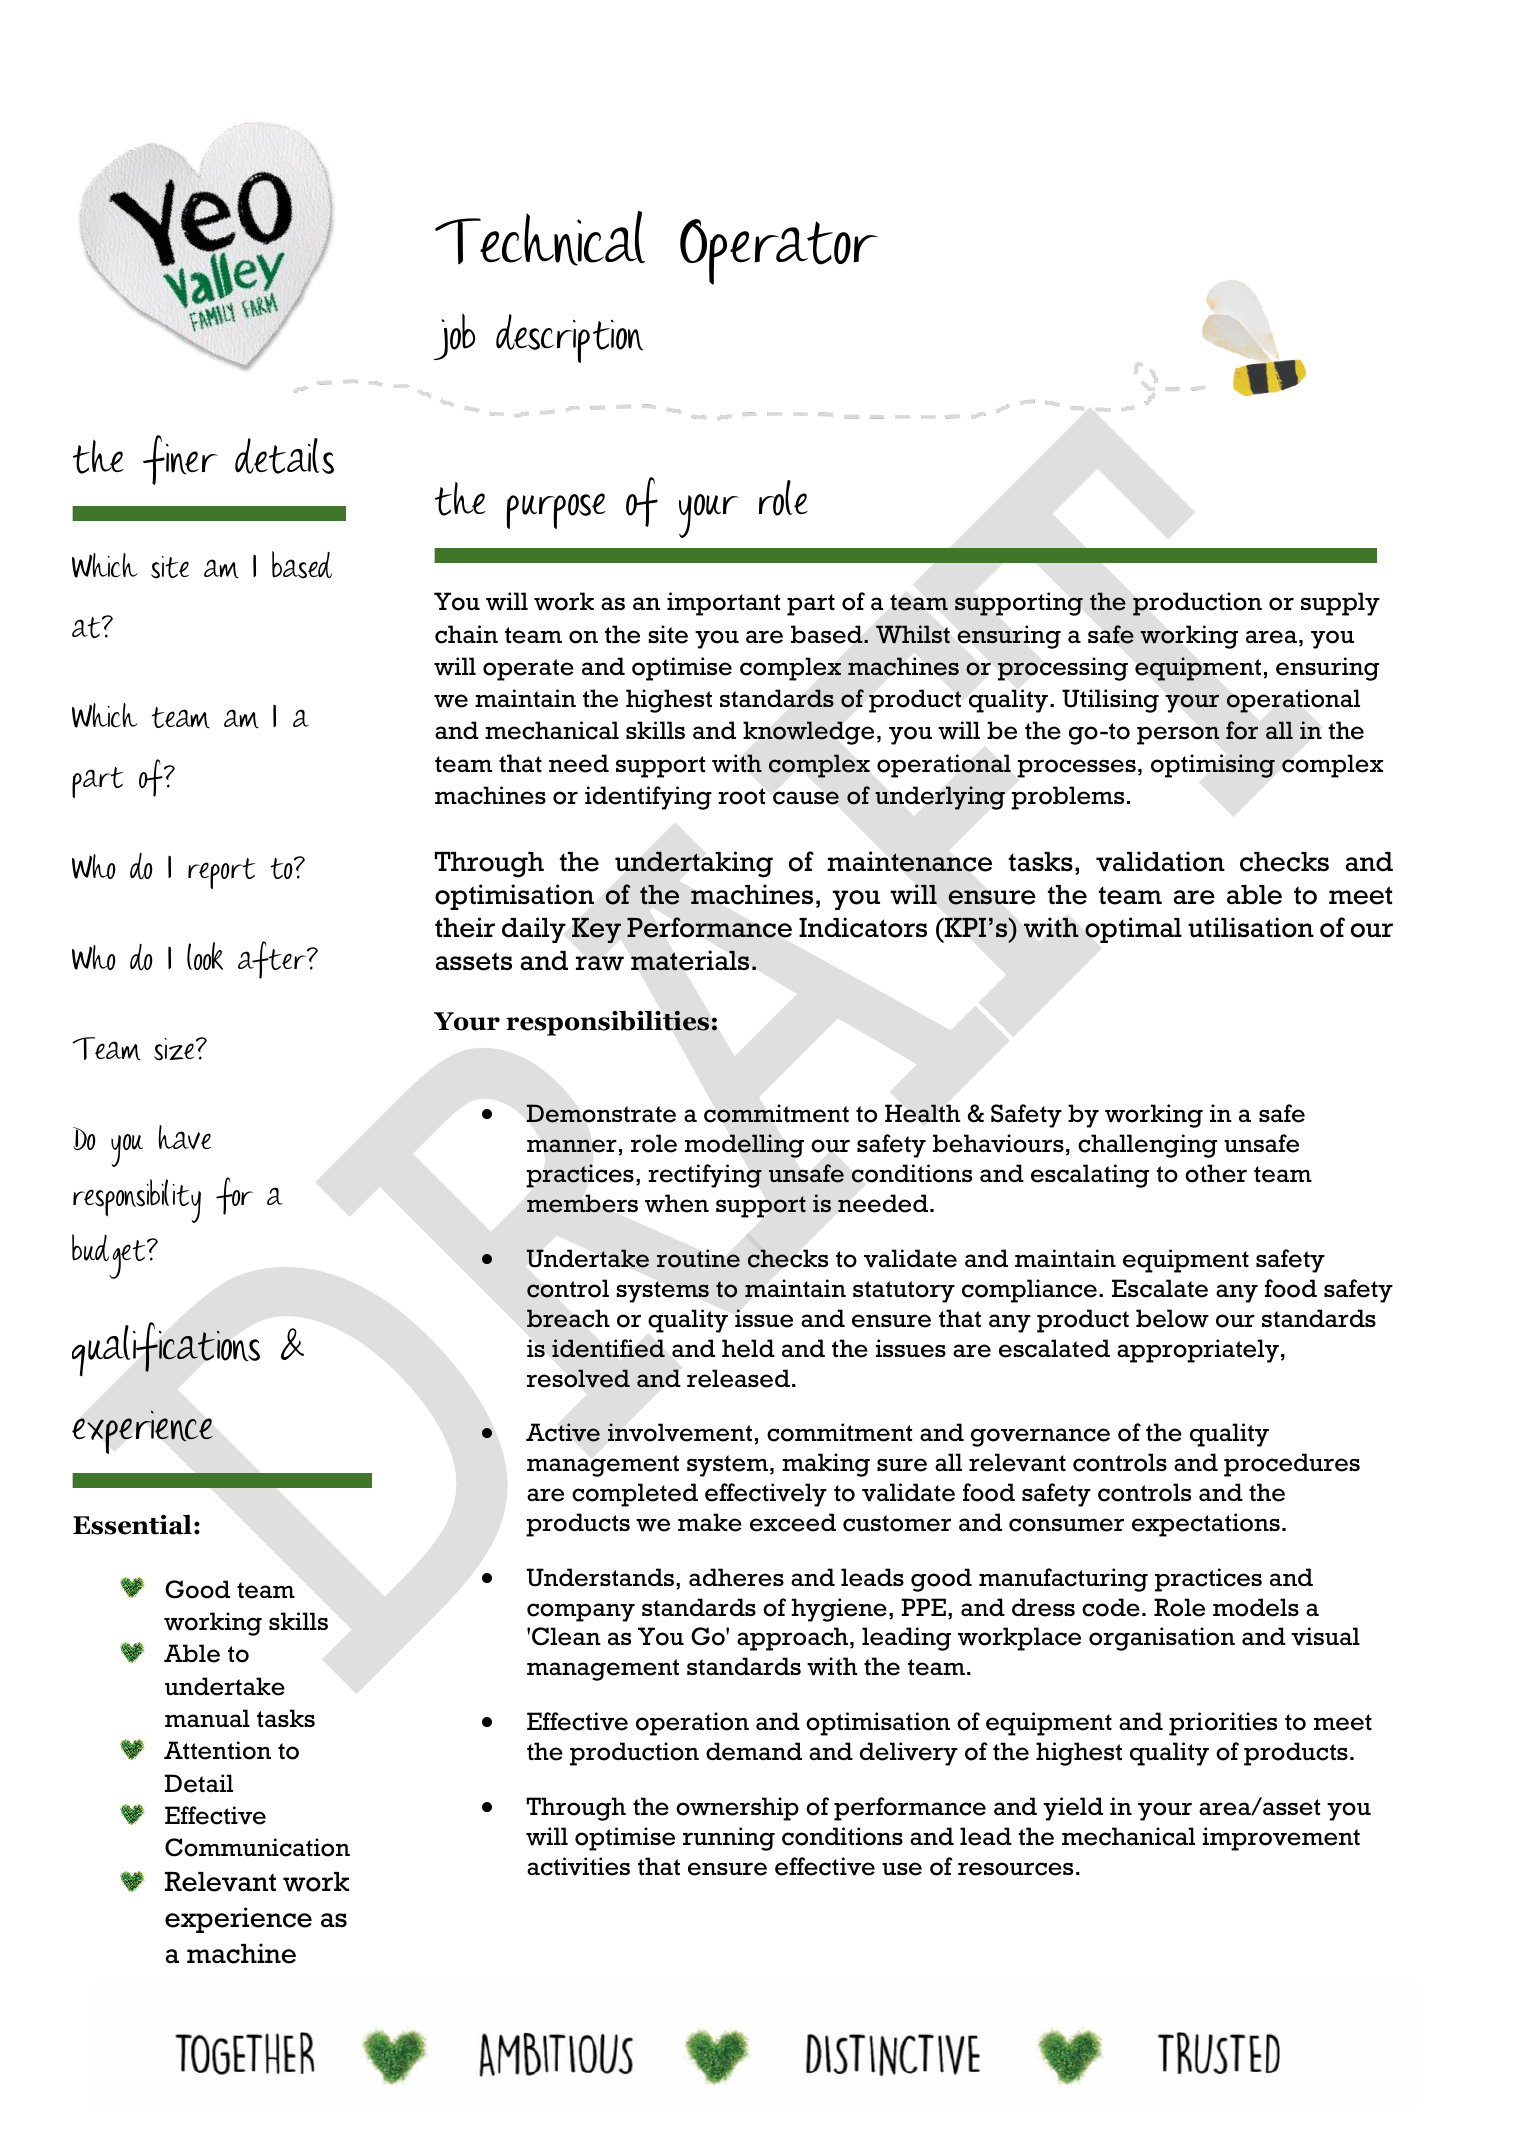 The image size is (1520, 2150). What do you see at coordinates (454, 336) in the screenshot?
I see `job` at bounding box center [454, 336].
